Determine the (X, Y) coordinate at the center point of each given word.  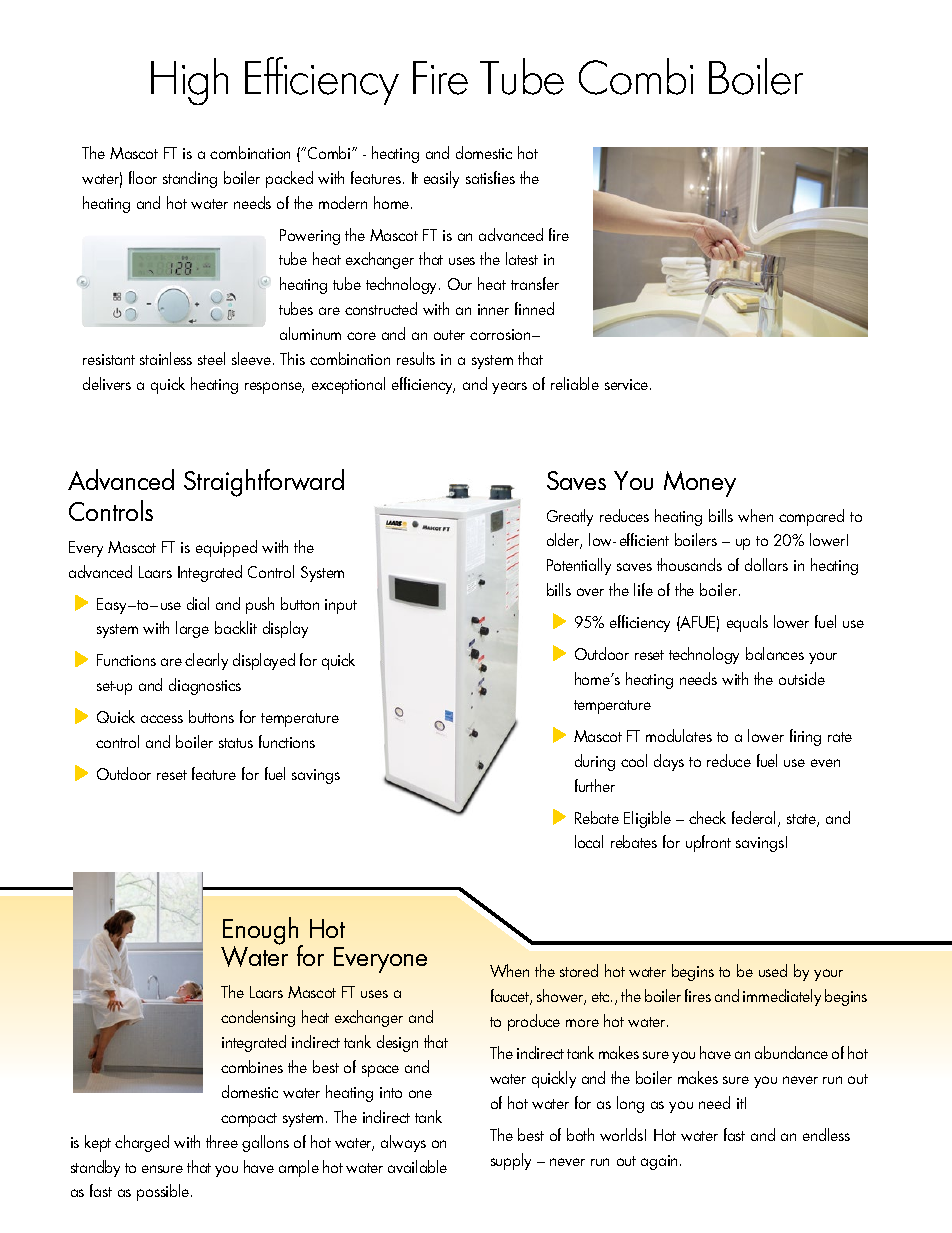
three (222, 1141)
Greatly (570, 517)
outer (449, 335)
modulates (679, 735)
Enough (261, 932)
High (189, 81)
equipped (226, 548)
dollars (766, 564)
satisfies (490, 177)
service (628, 384)
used (773, 970)
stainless (166, 358)
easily (441, 179)
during (595, 762)
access (162, 719)
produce (534, 1022)
